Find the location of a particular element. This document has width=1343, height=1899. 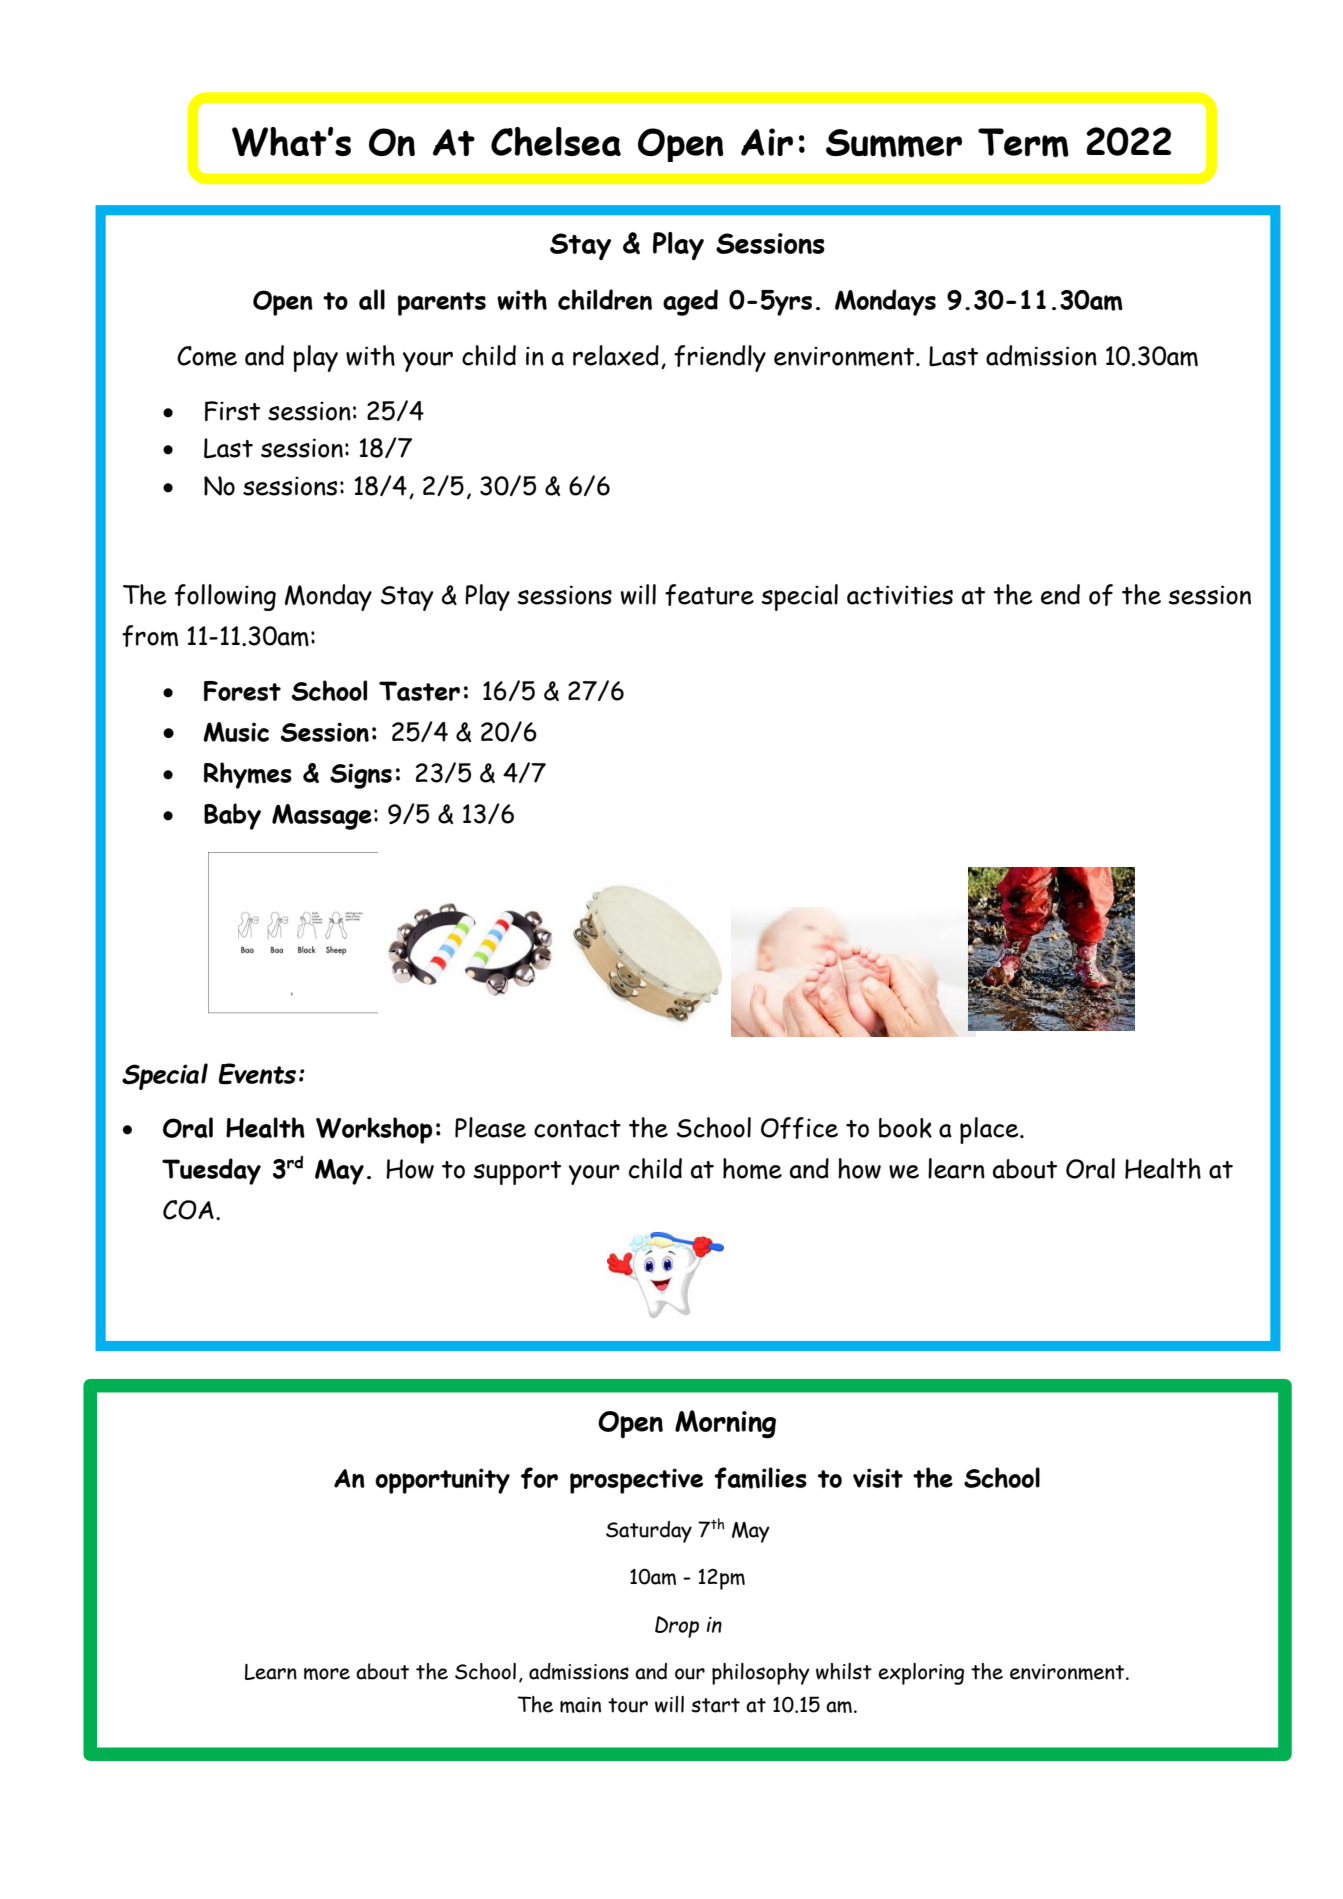

Baby is located at coordinates (232, 816).
